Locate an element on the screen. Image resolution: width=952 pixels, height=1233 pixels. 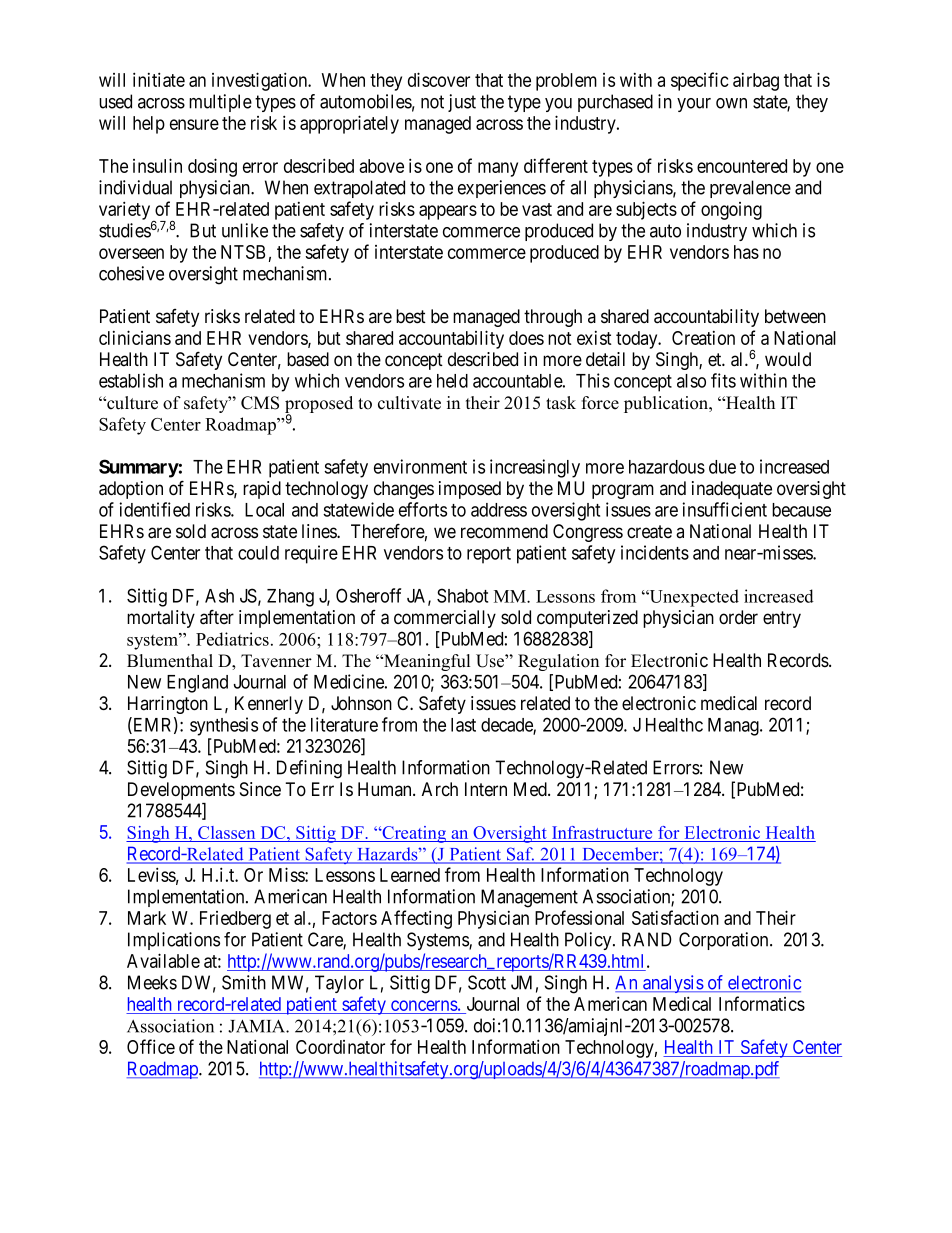
just is located at coordinates (462, 103).
